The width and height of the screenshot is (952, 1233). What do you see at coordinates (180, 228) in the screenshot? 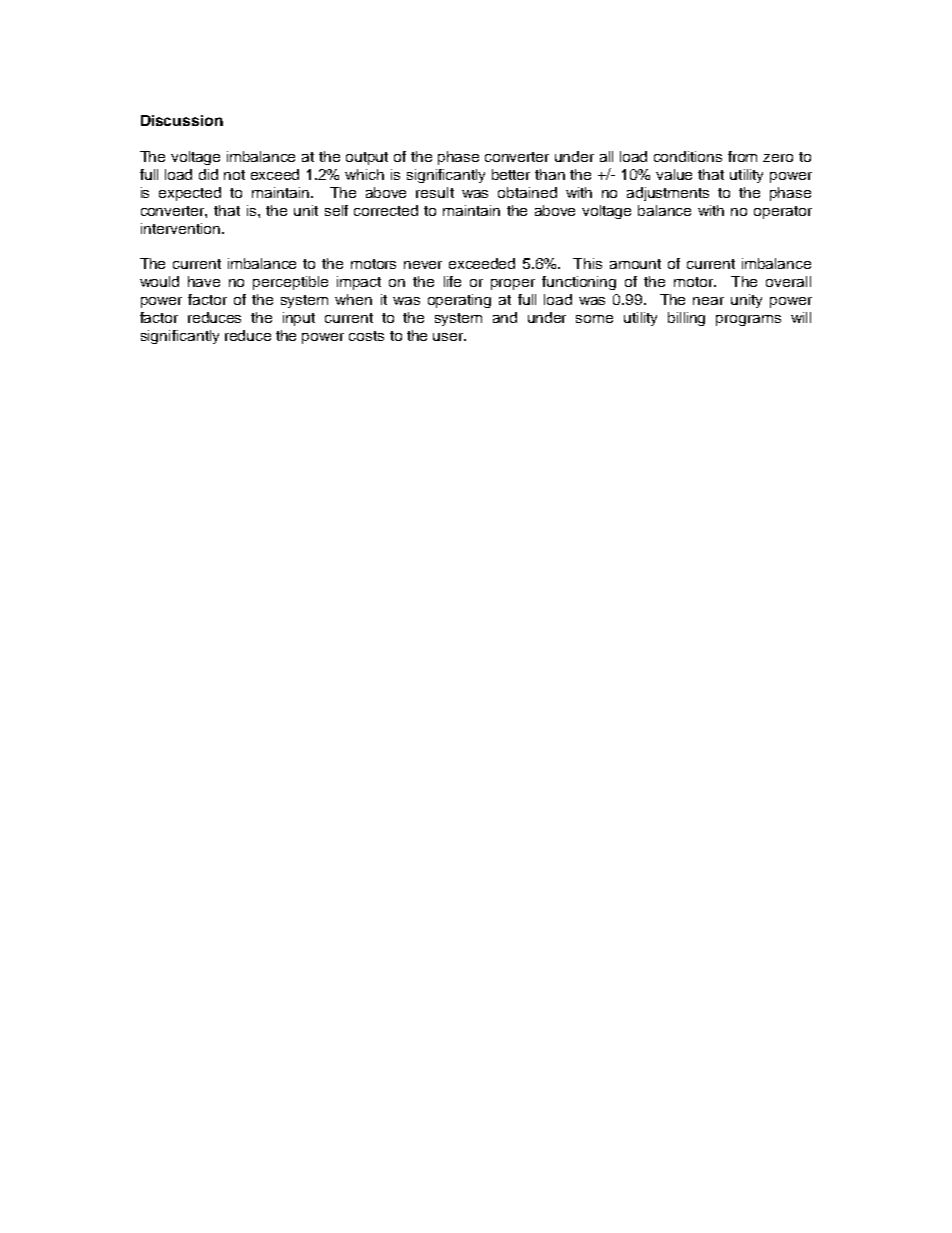
I see `intervention` at bounding box center [180, 228].
